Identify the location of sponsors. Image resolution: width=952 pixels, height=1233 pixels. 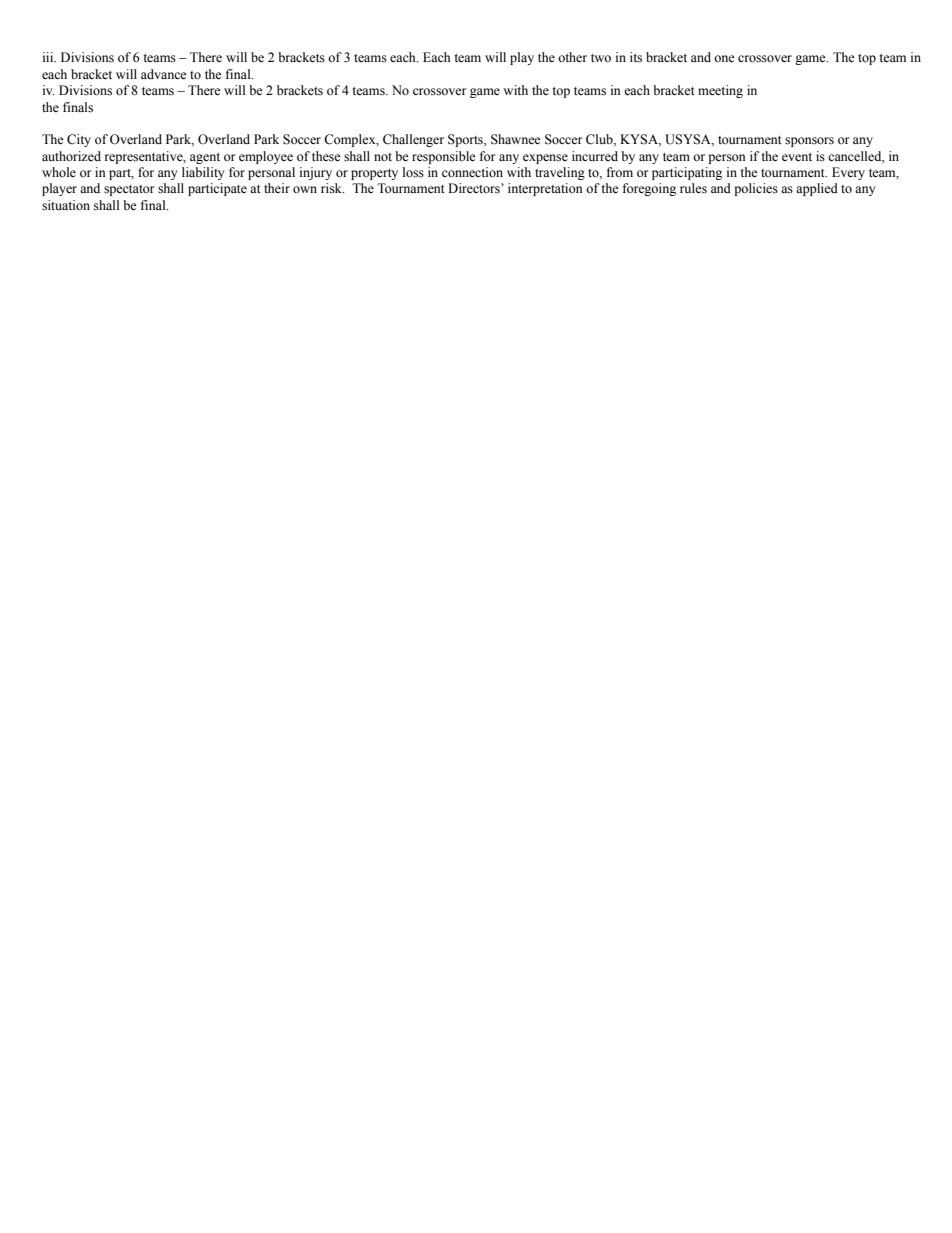
(809, 142).
